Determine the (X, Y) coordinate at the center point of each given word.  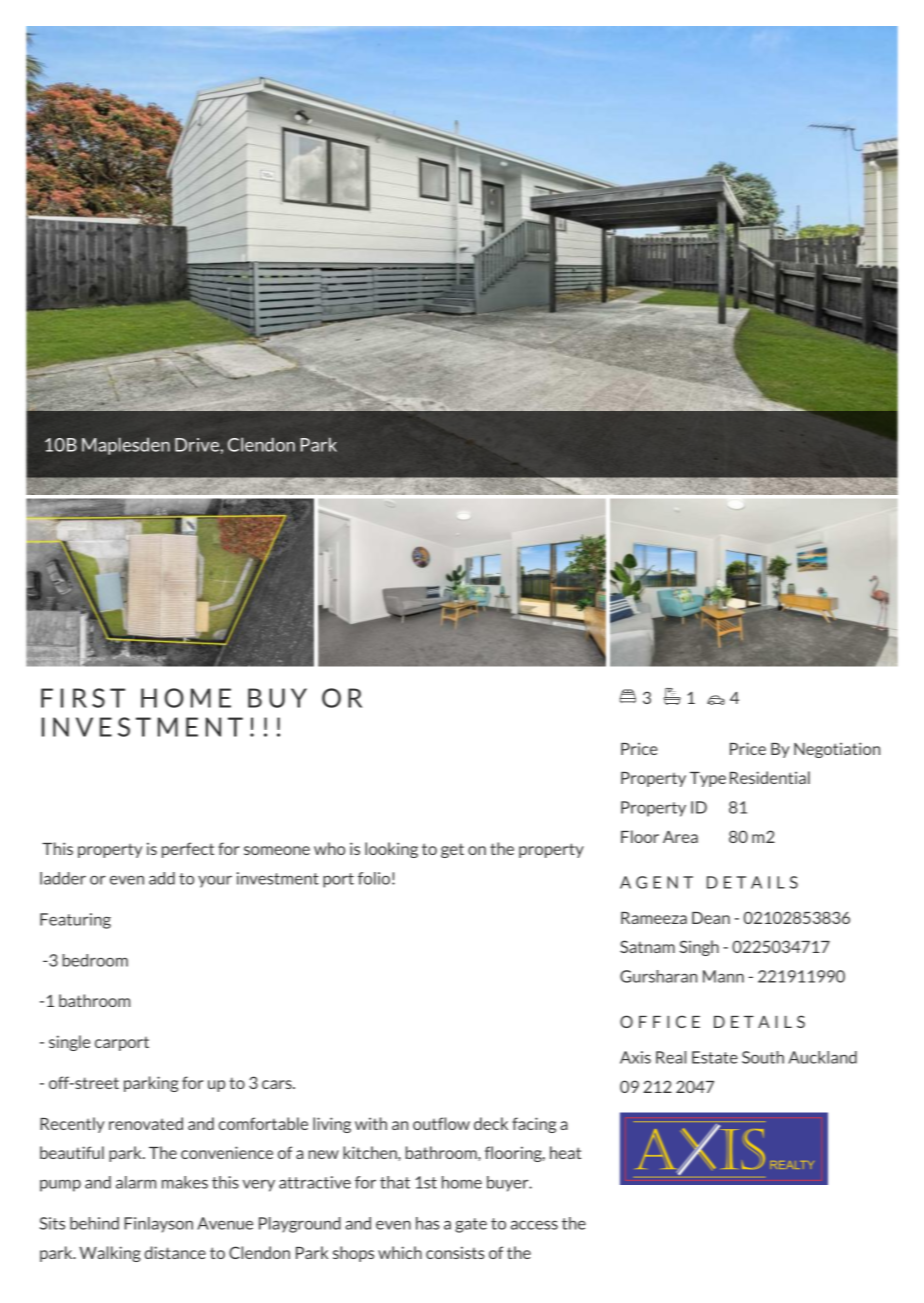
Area (680, 837)
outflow (441, 1123)
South (763, 1057)
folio (374, 878)
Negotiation (837, 750)
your (215, 881)
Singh (699, 948)
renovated (146, 1123)
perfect (188, 850)
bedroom (95, 960)
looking (391, 850)
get (452, 850)
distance (175, 1252)
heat (565, 1152)
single (69, 1043)
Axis (635, 1057)
